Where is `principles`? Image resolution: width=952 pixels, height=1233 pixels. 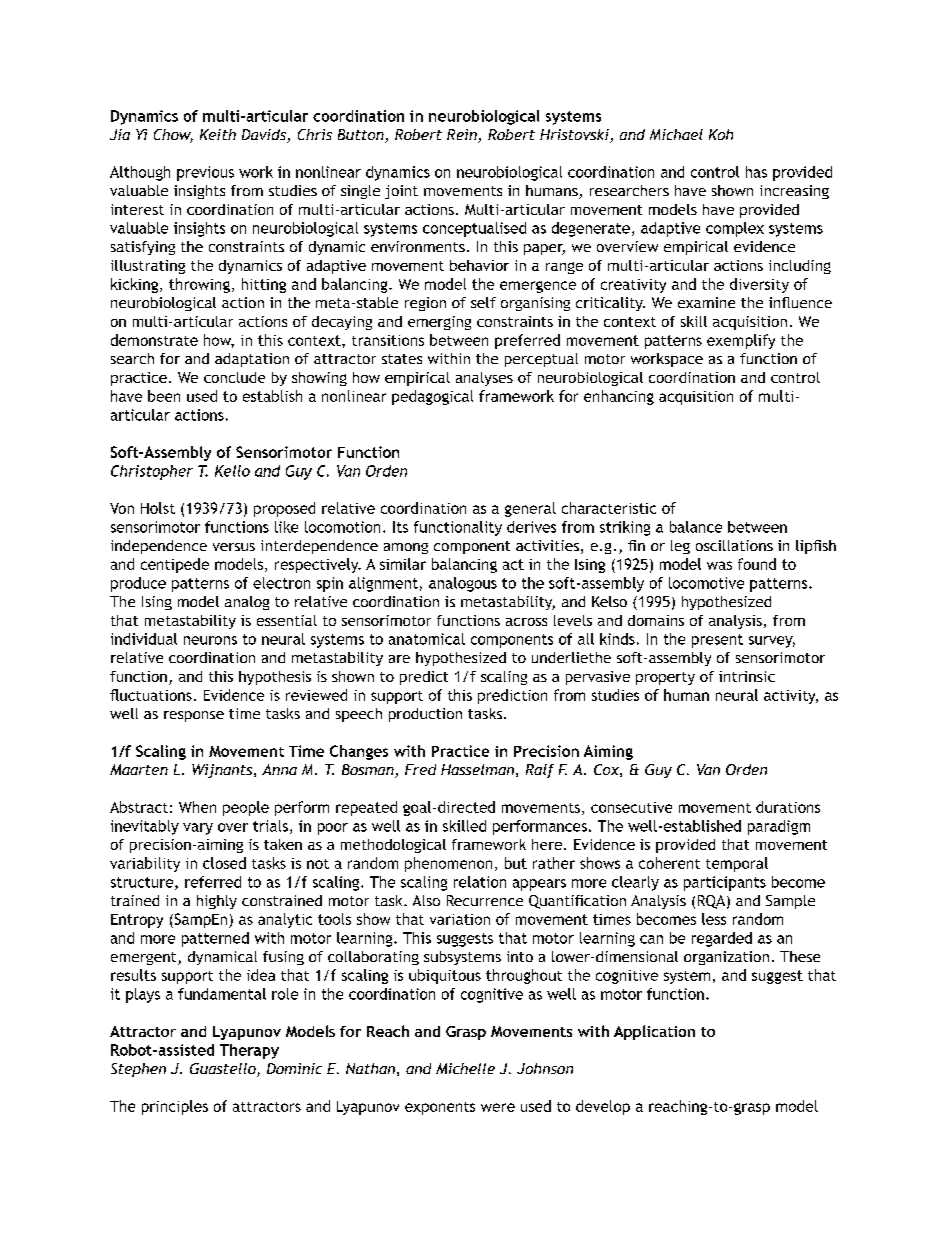 principles is located at coordinates (175, 1107).
